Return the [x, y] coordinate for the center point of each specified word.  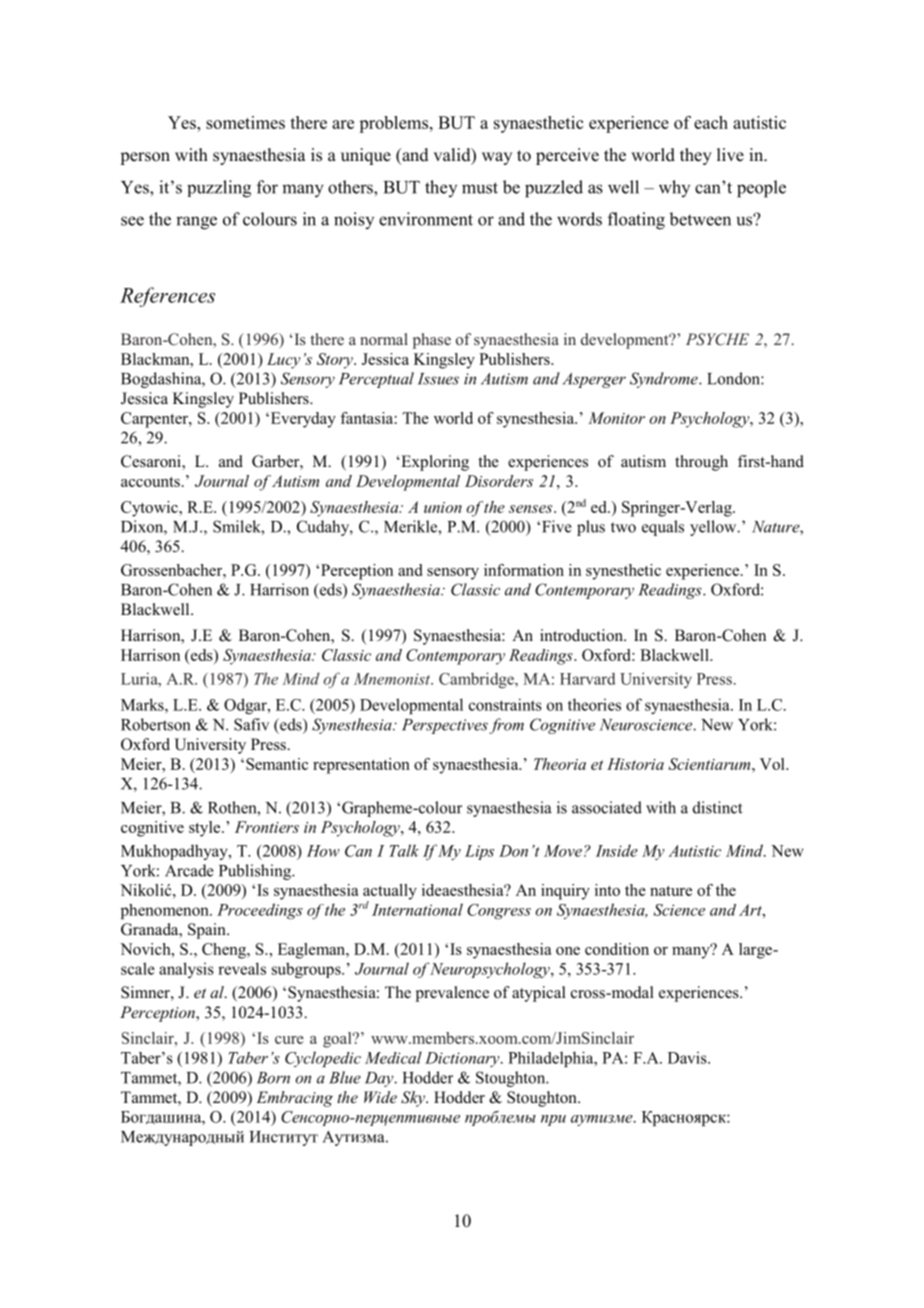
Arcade [189, 870]
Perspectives [445, 726]
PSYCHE [717, 339]
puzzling [219, 189]
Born [273, 1078]
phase [432, 341]
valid [453, 156]
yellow [714, 528]
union [443, 507]
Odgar [246, 706]
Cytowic [150, 509]
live [730, 155]
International [417, 909]
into [607, 890]
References [167, 297]
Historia [635, 764]
